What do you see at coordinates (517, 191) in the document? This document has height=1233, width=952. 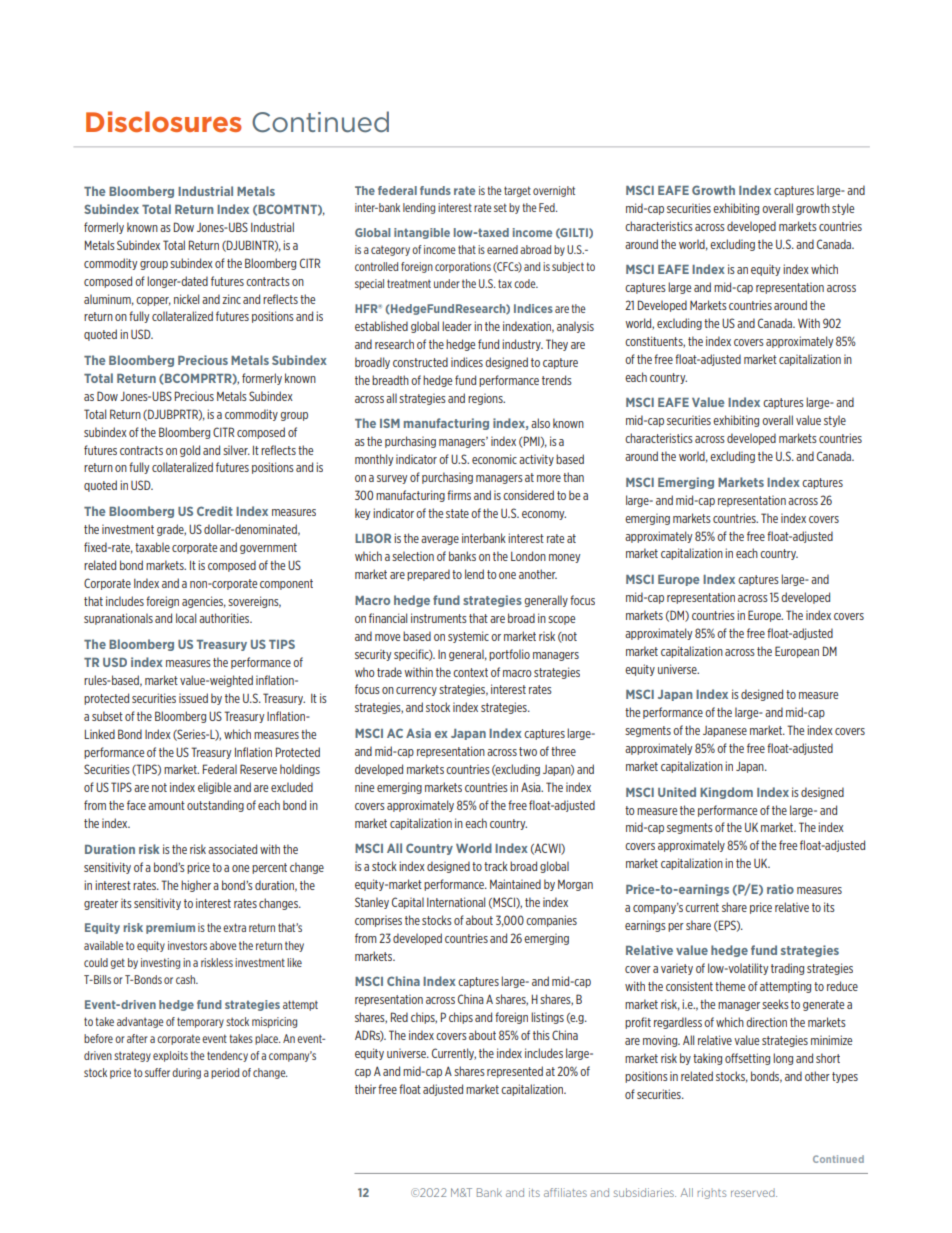 I see `target` at bounding box center [517, 191].
